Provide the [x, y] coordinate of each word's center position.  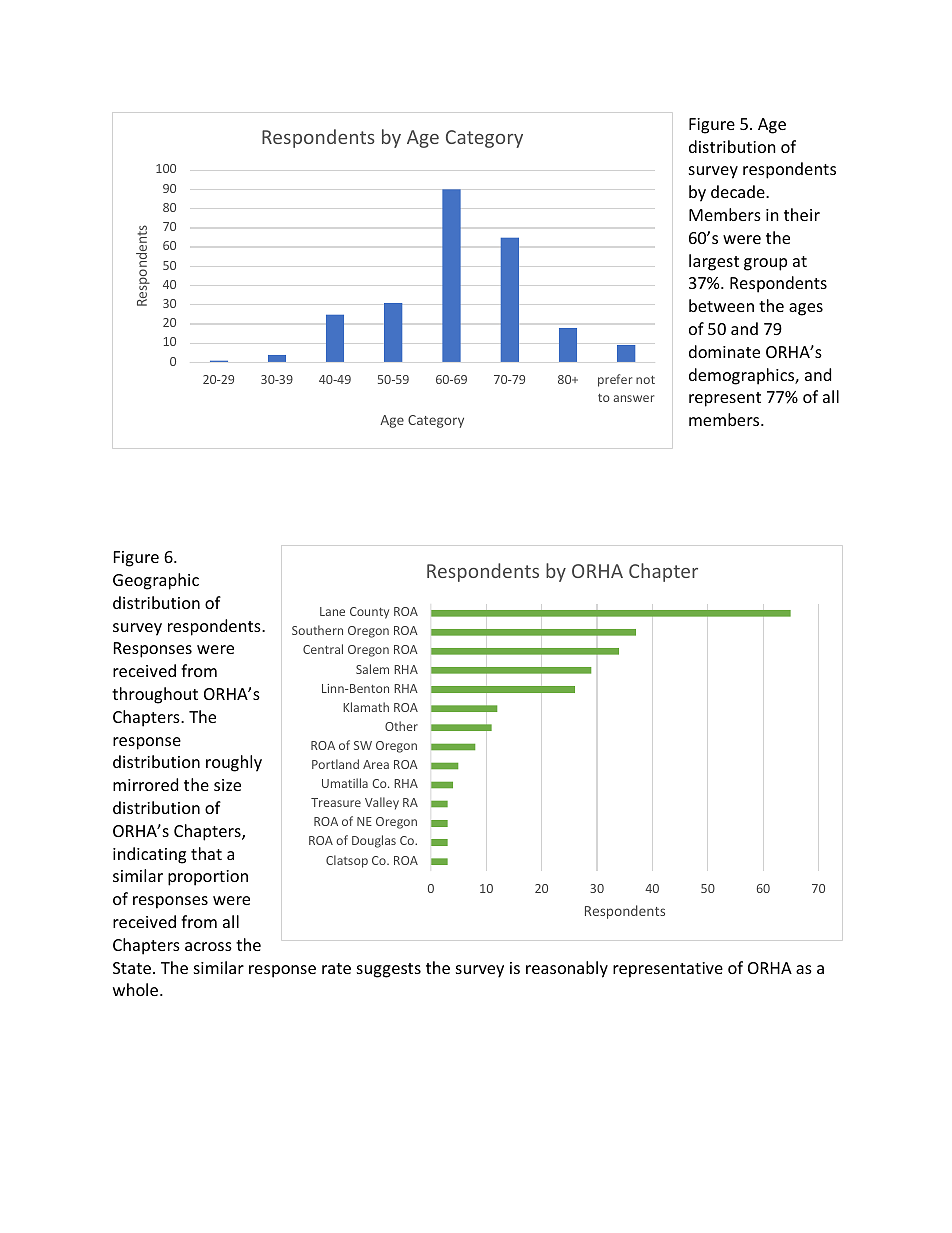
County [369, 613]
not [645, 380]
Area [376, 764]
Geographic [156, 581]
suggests [389, 970]
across [208, 946]
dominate [724, 351]
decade [739, 191]
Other [401, 726]
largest [714, 262]
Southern [317, 630]
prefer [615, 380]
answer [633, 398]
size [227, 785]
